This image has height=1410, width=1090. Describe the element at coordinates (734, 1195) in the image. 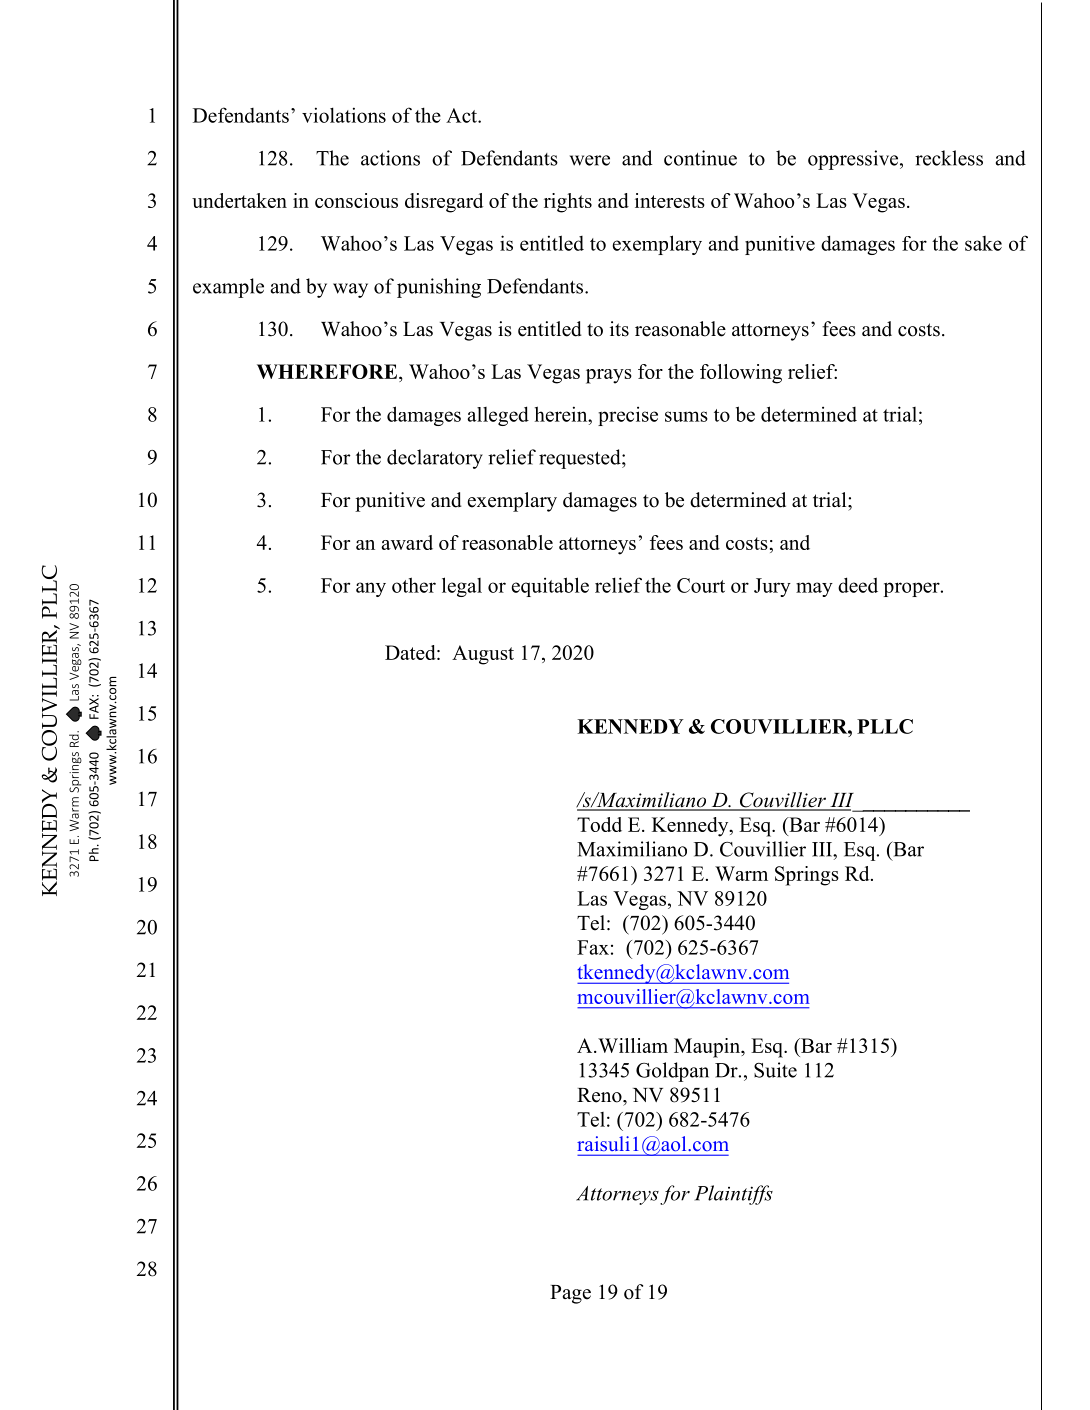

I see `Plaintiffs` at that location.
